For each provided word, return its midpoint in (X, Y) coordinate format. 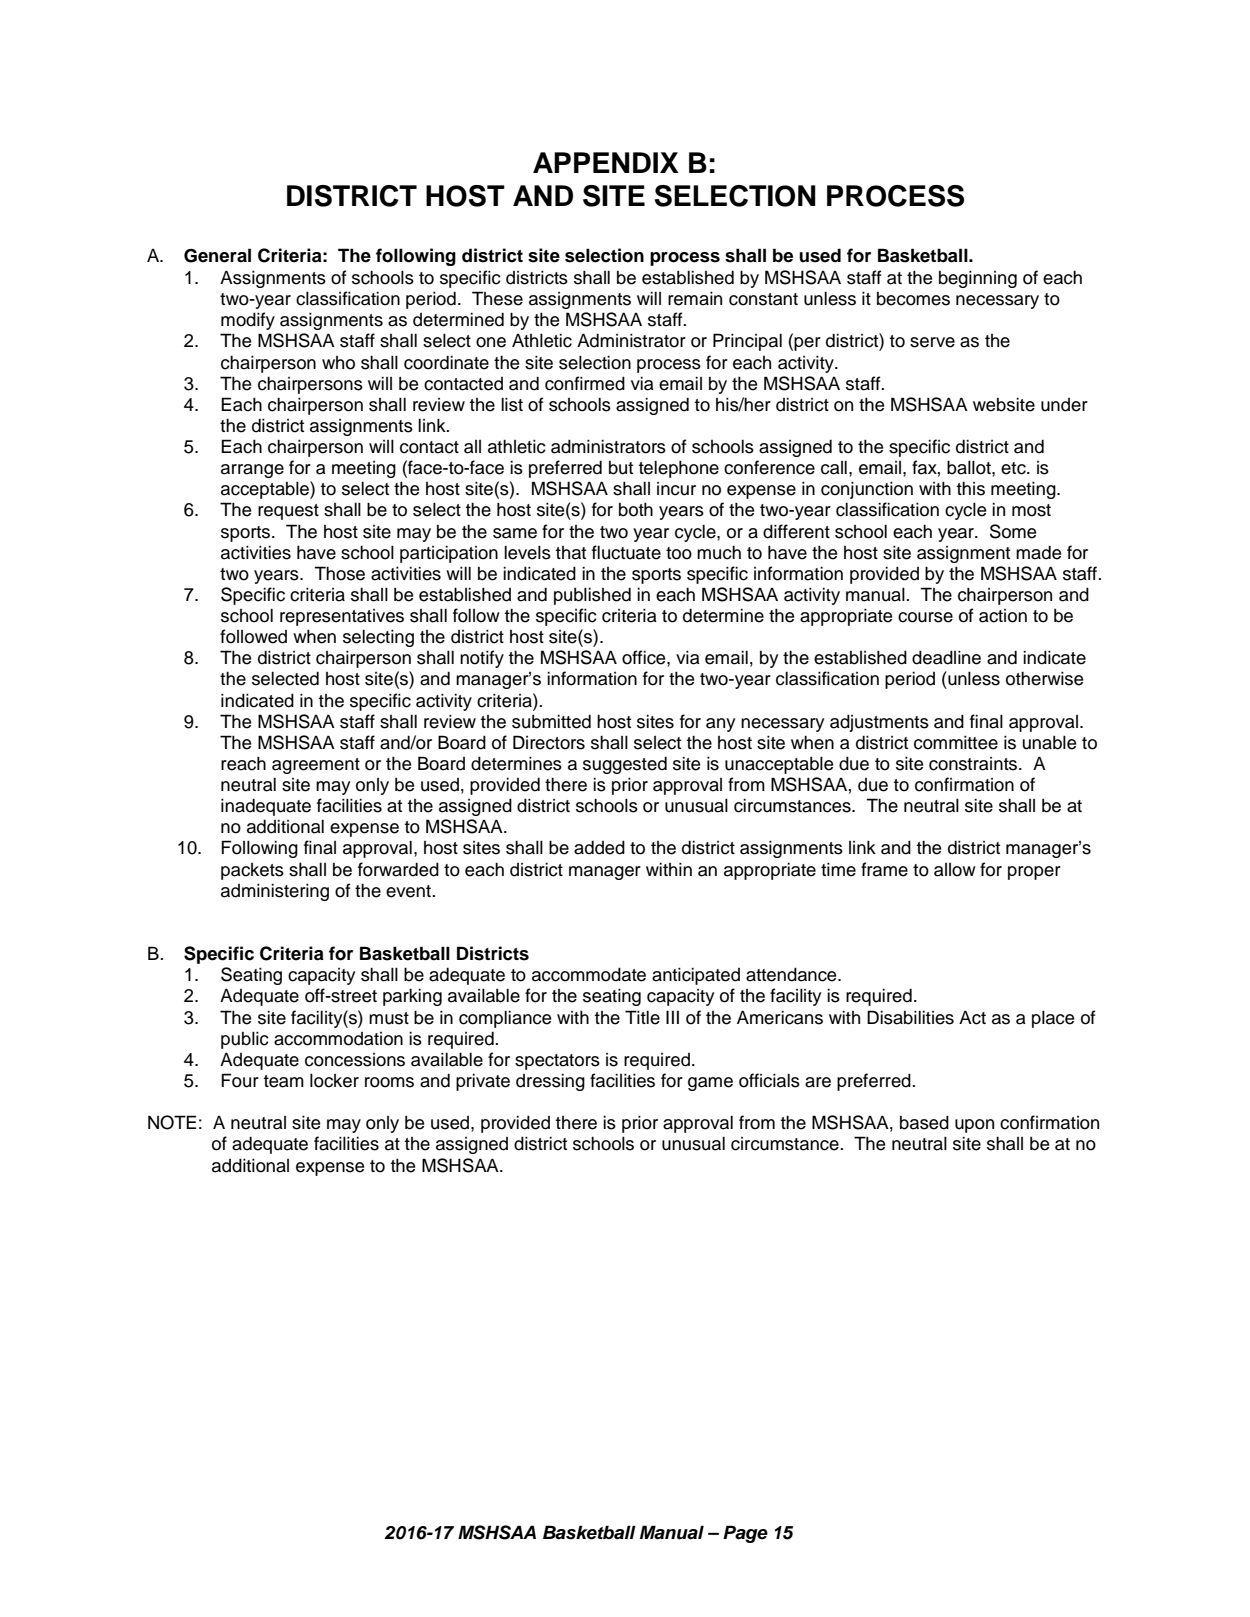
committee (956, 742)
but (621, 468)
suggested (625, 765)
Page (745, 1534)
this (971, 488)
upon (974, 1126)
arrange (252, 471)
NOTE (172, 1122)
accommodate (589, 974)
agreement (316, 766)
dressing (550, 1082)
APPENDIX (606, 162)
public (245, 1040)
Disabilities (910, 1017)
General (217, 255)
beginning (978, 279)
